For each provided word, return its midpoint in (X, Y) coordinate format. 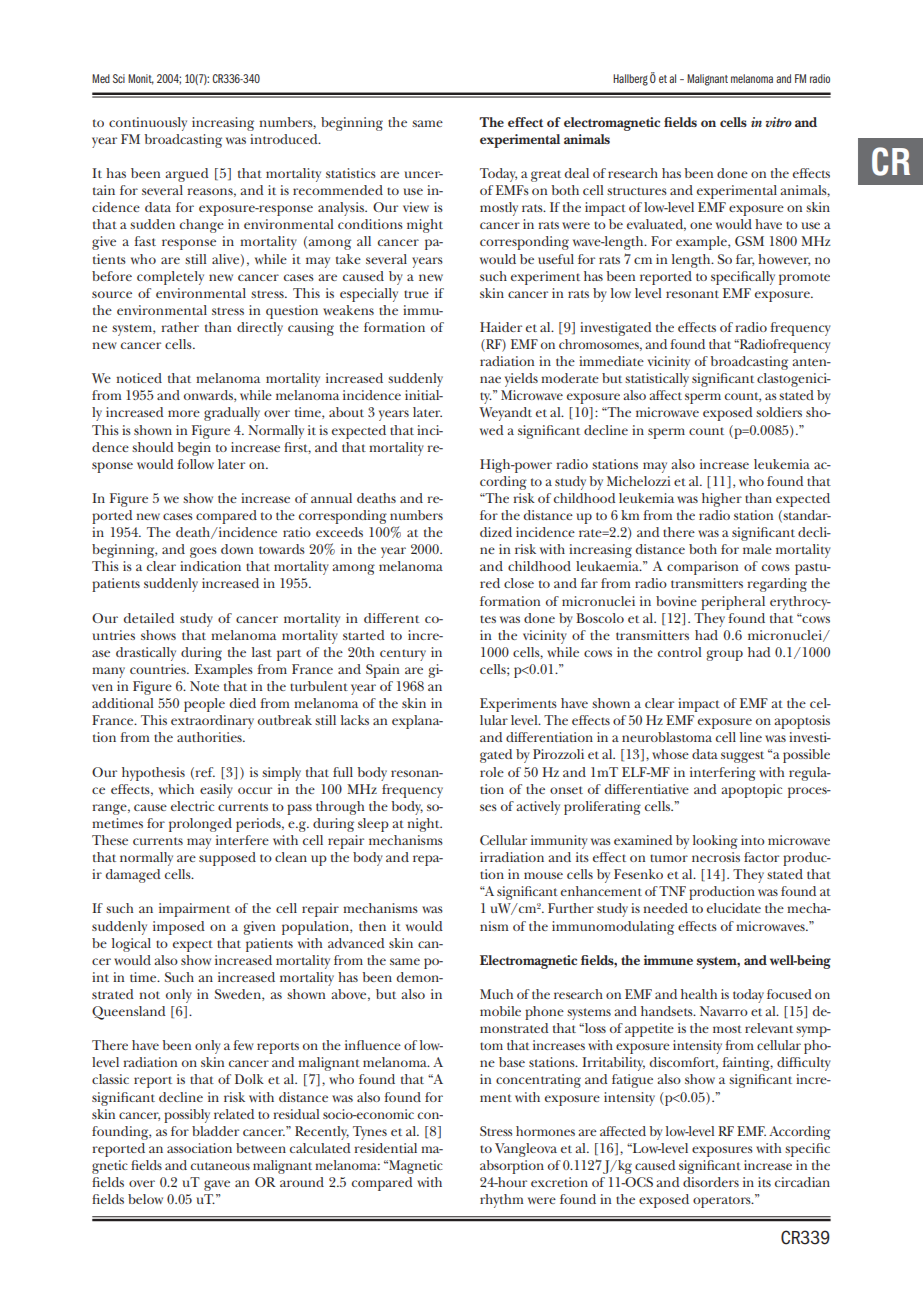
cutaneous (220, 1166)
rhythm (502, 1201)
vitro (779, 122)
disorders (711, 1182)
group (725, 655)
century (403, 655)
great (546, 176)
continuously (148, 124)
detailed (149, 618)
